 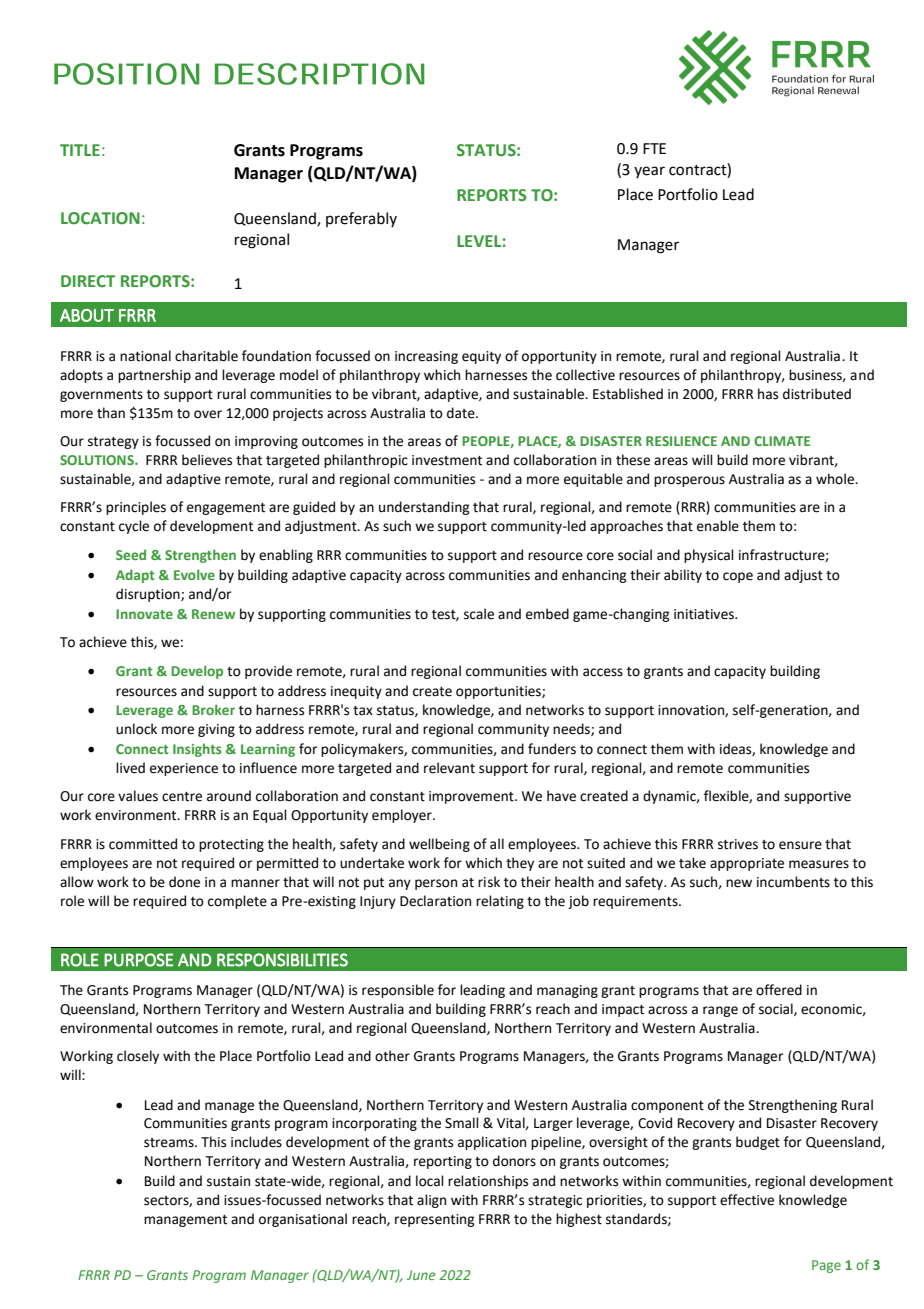 What do you see at coordinates (747, 1200) in the screenshot?
I see `effective` at bounding box center [747, 1200].
